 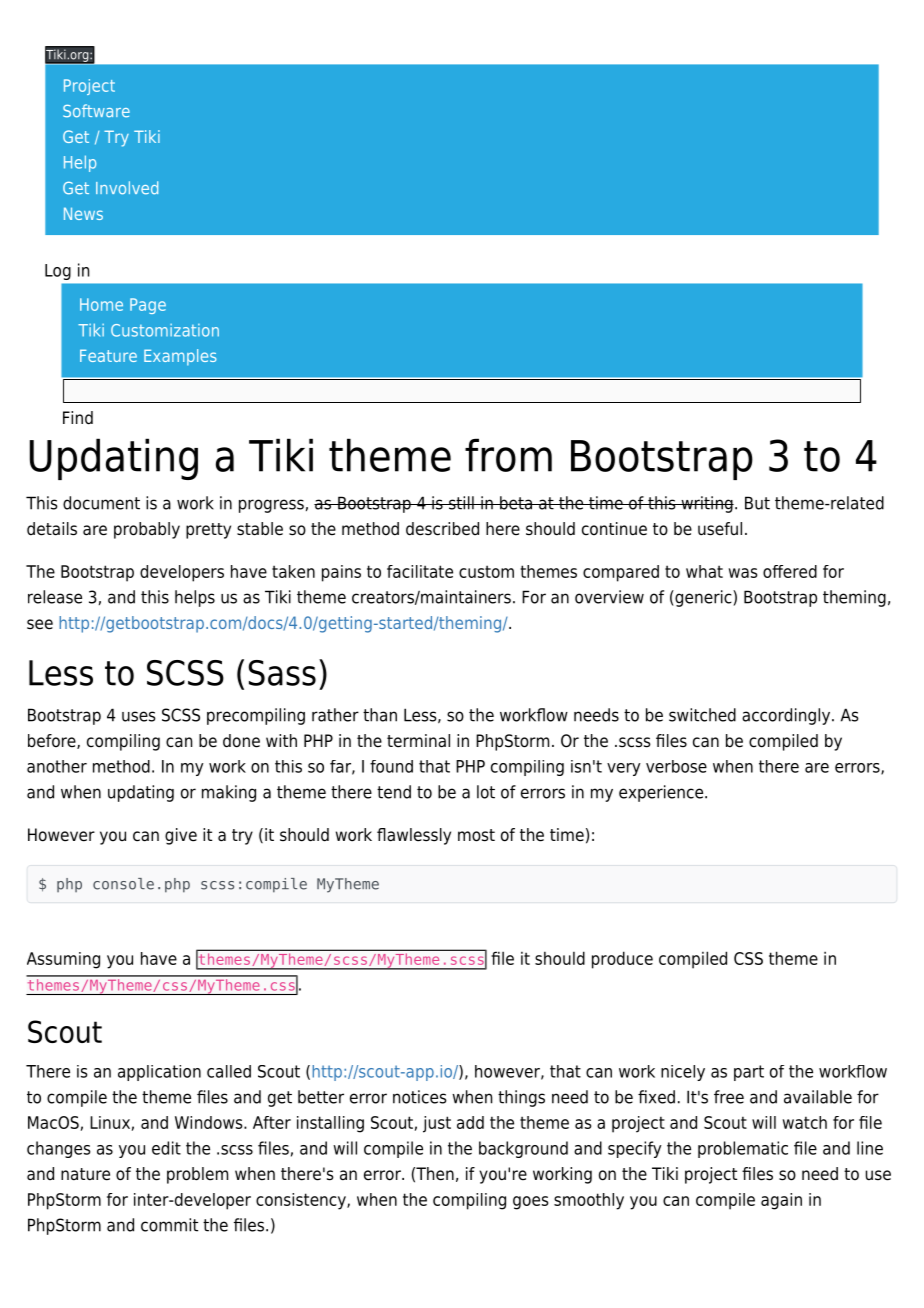 I want to click on goes, so click(x=530, y=1203).
